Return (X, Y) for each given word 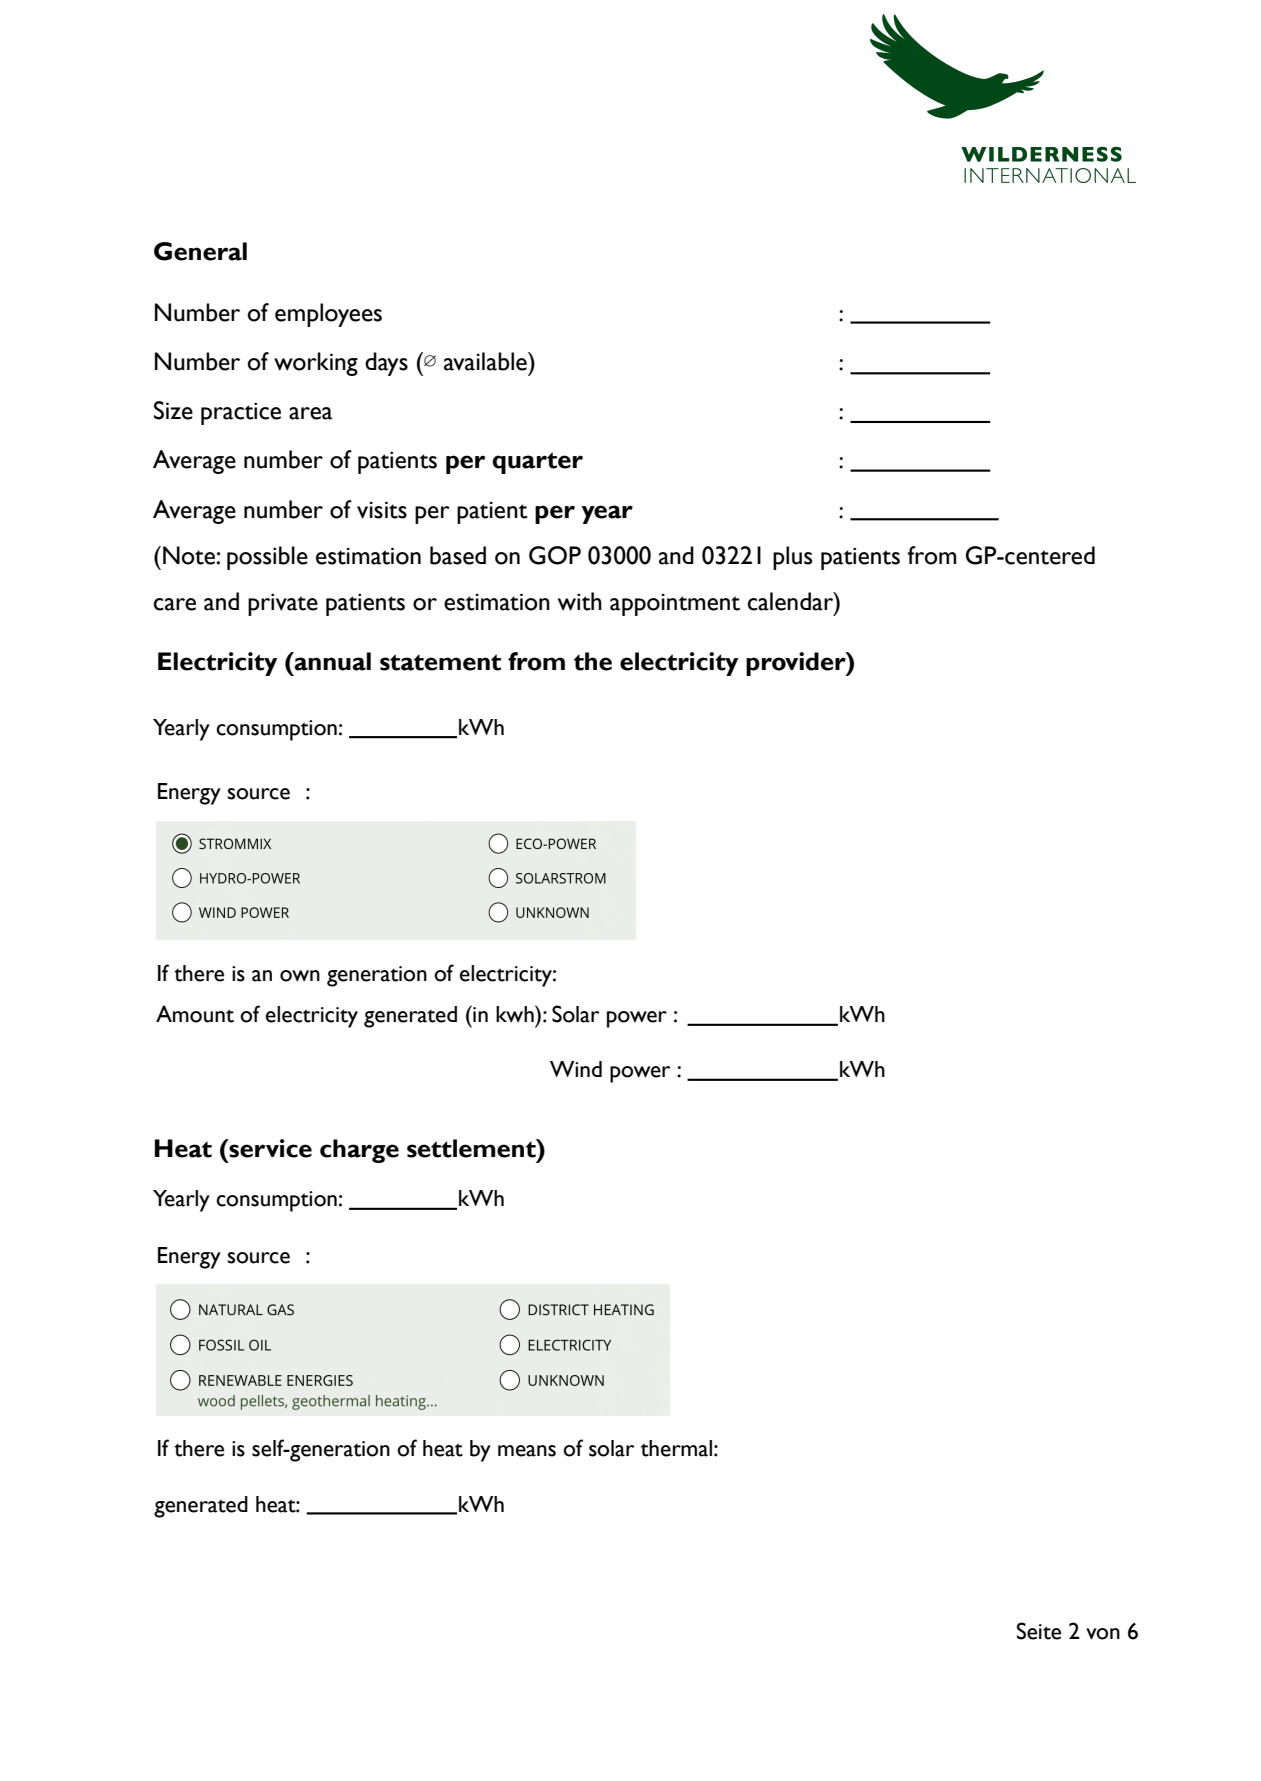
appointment (675, 605)
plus (792, 558)
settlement (472, 1148)
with (580, 601)
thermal (676, 1448)
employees (328, 315)
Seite (1039, 1631)
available (486, 361)
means (527, 1451)
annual (332, 661)
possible (267, 558)
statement (440, 662)
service (269, 1148)
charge (359, 1151)
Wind (576, 1069)
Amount (195, 1014)
